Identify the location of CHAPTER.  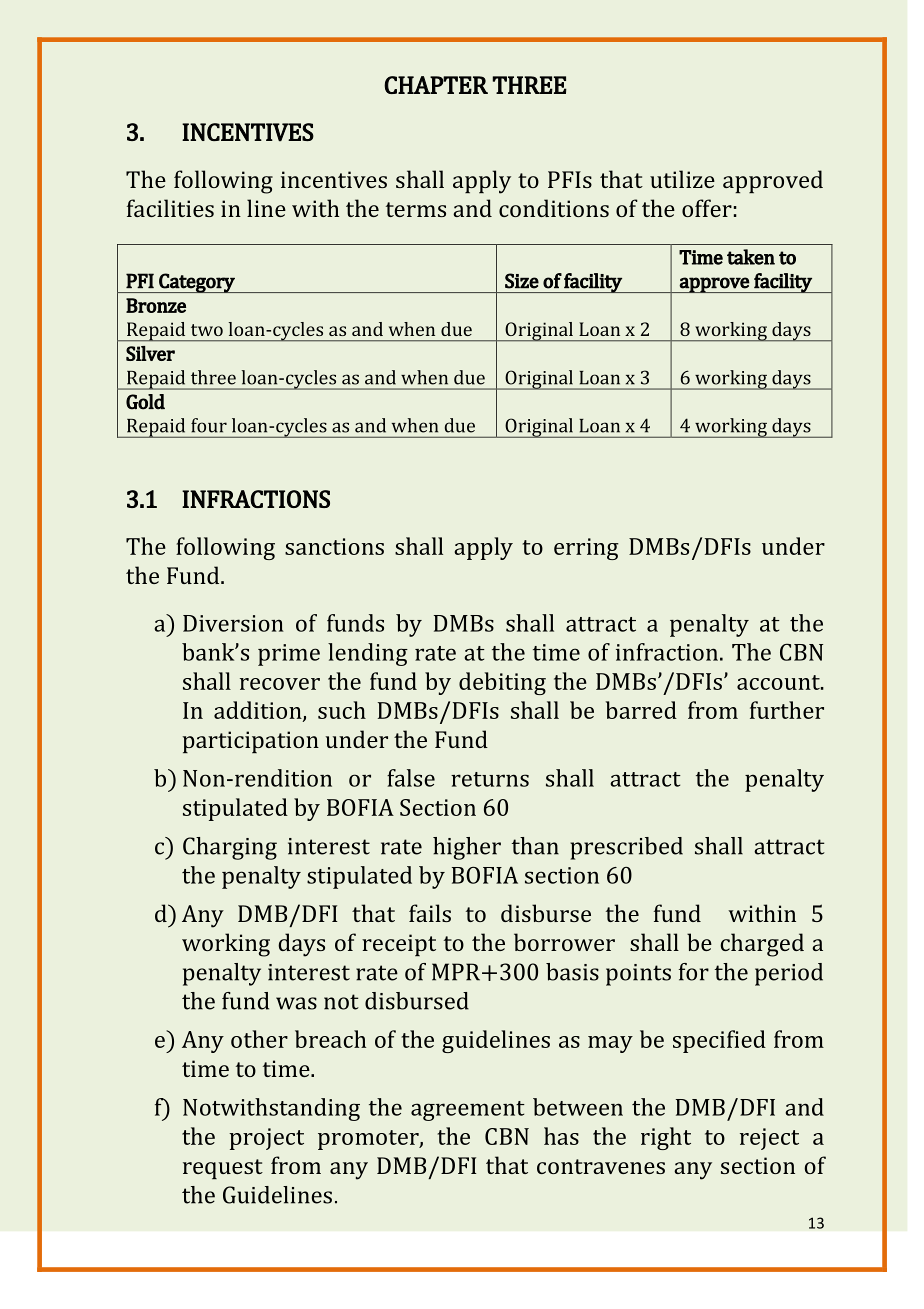
(436, 85).
